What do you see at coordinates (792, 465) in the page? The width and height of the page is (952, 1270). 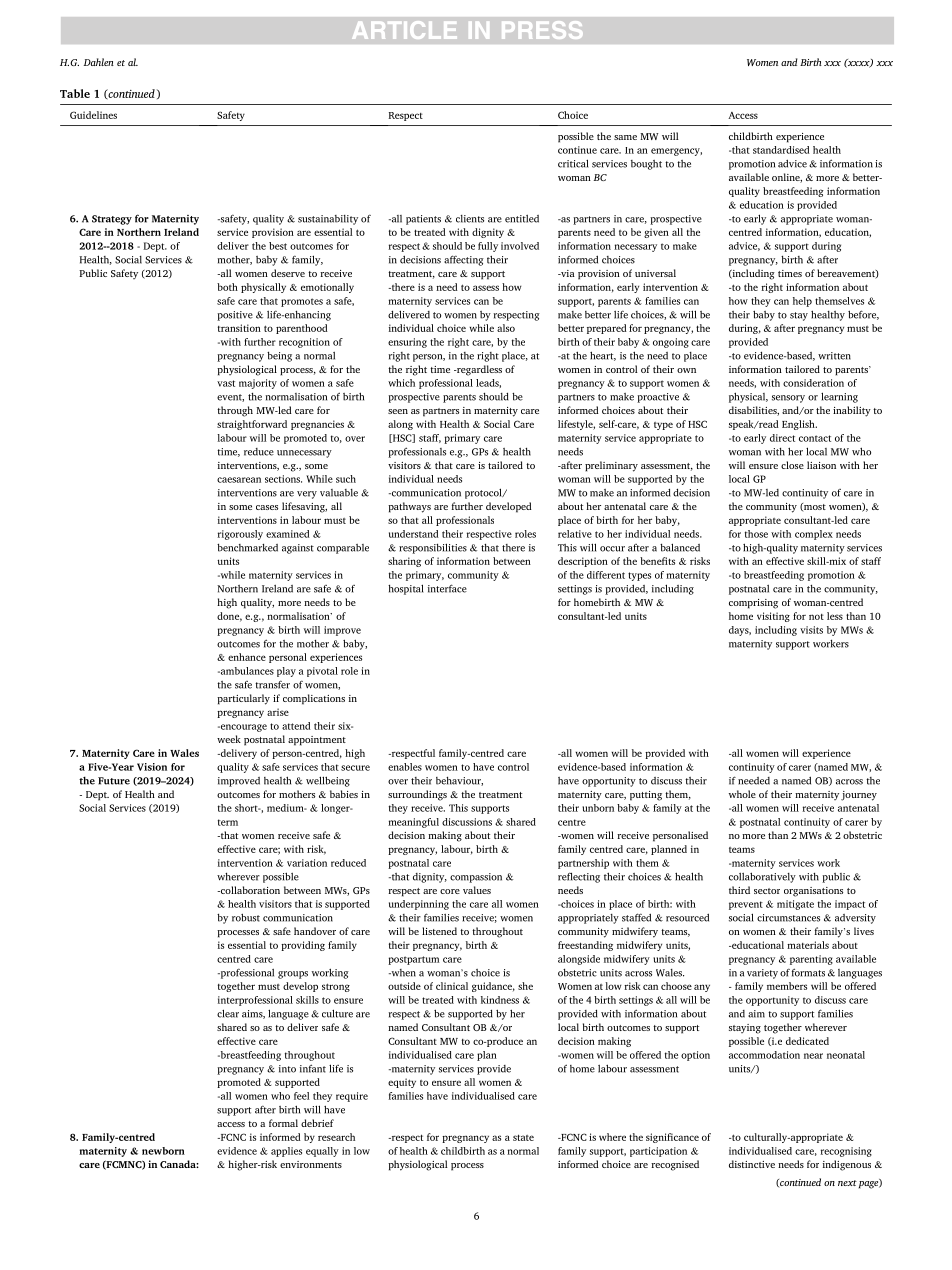 I see `close` at bounding box center [792, 465].
